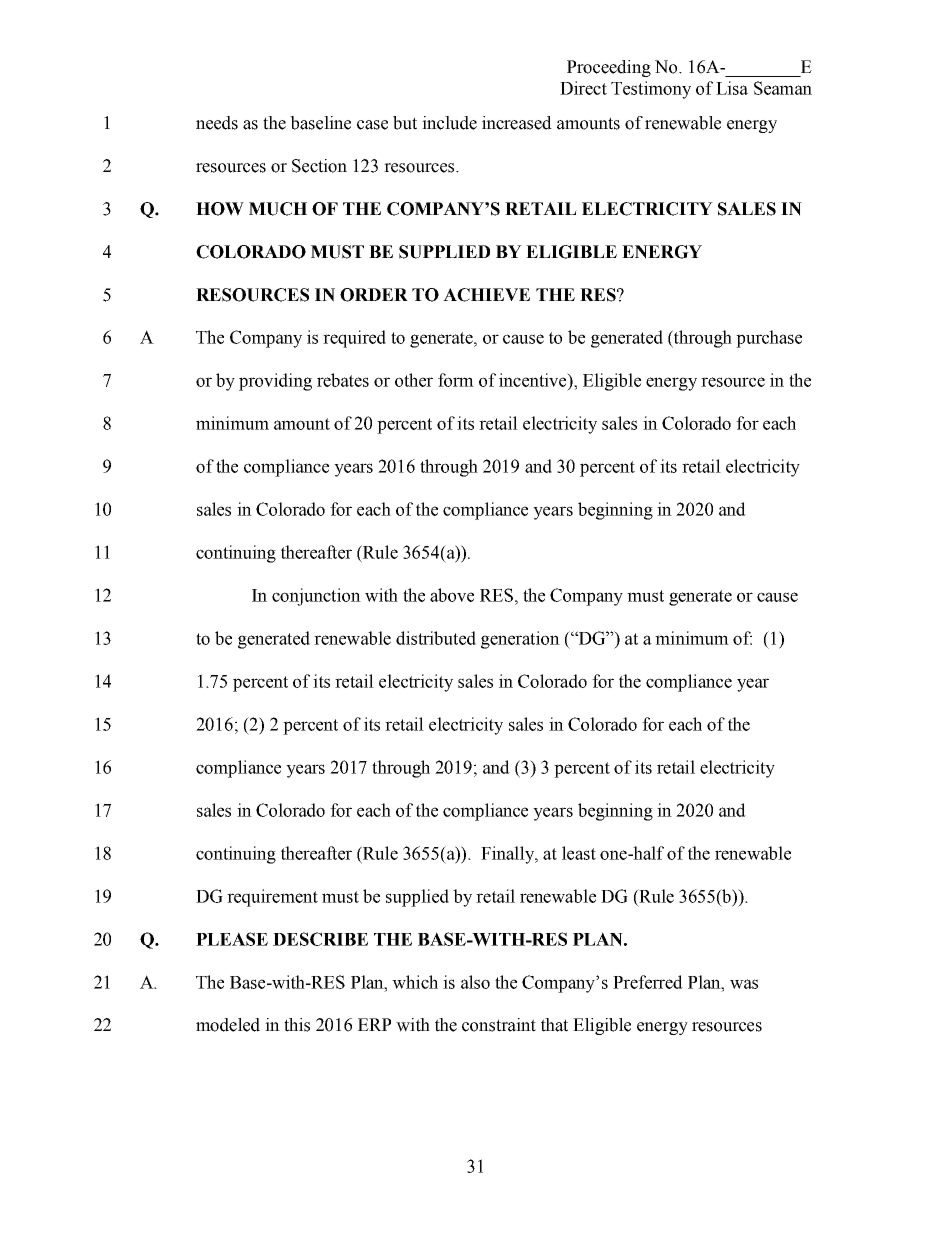  What do you see at coordinates (452, 595) in the image?
I see `above` at bounding box center [452, 595].
